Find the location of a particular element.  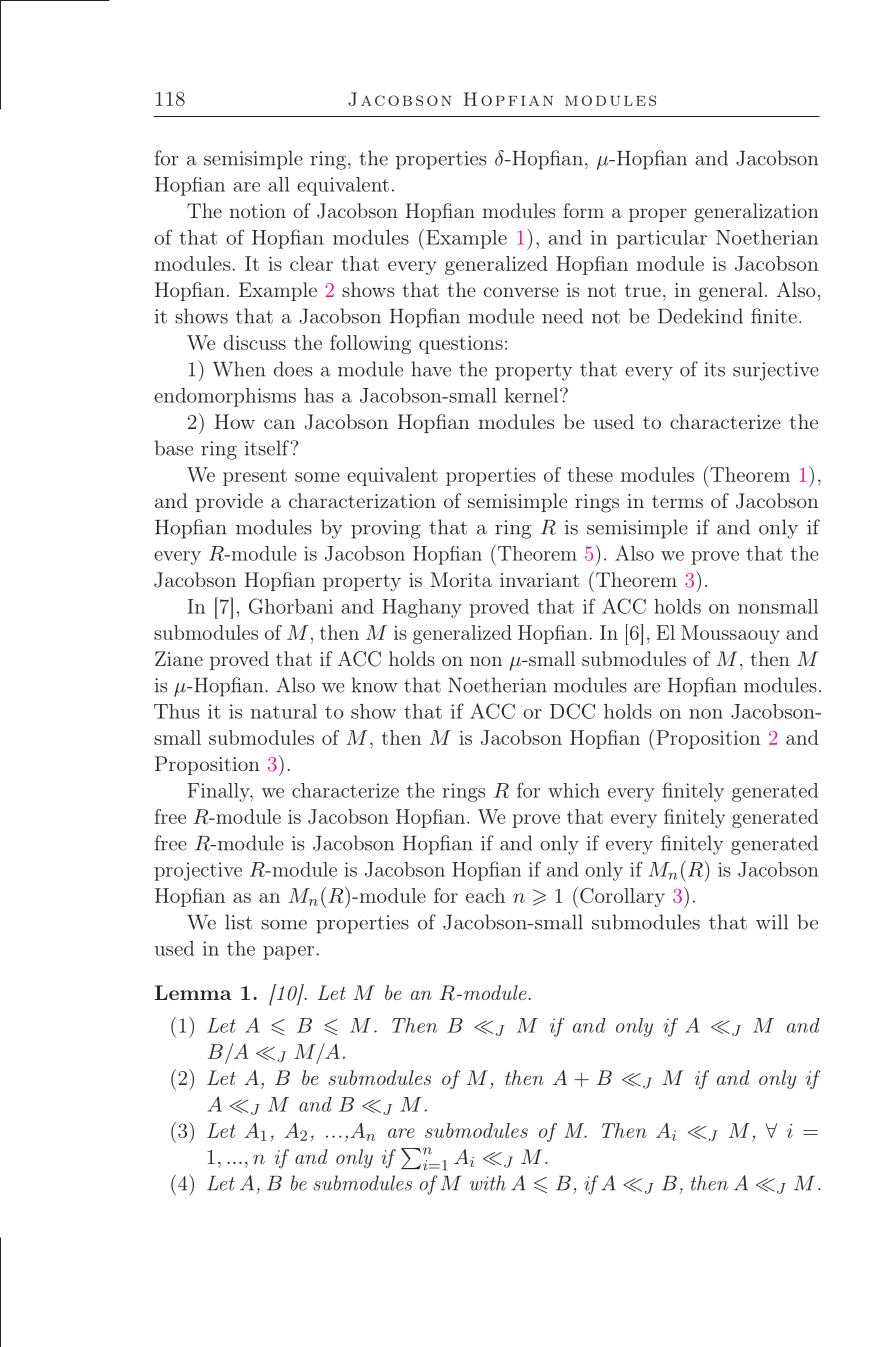

Lemma is located at coordinates (193, 992).
